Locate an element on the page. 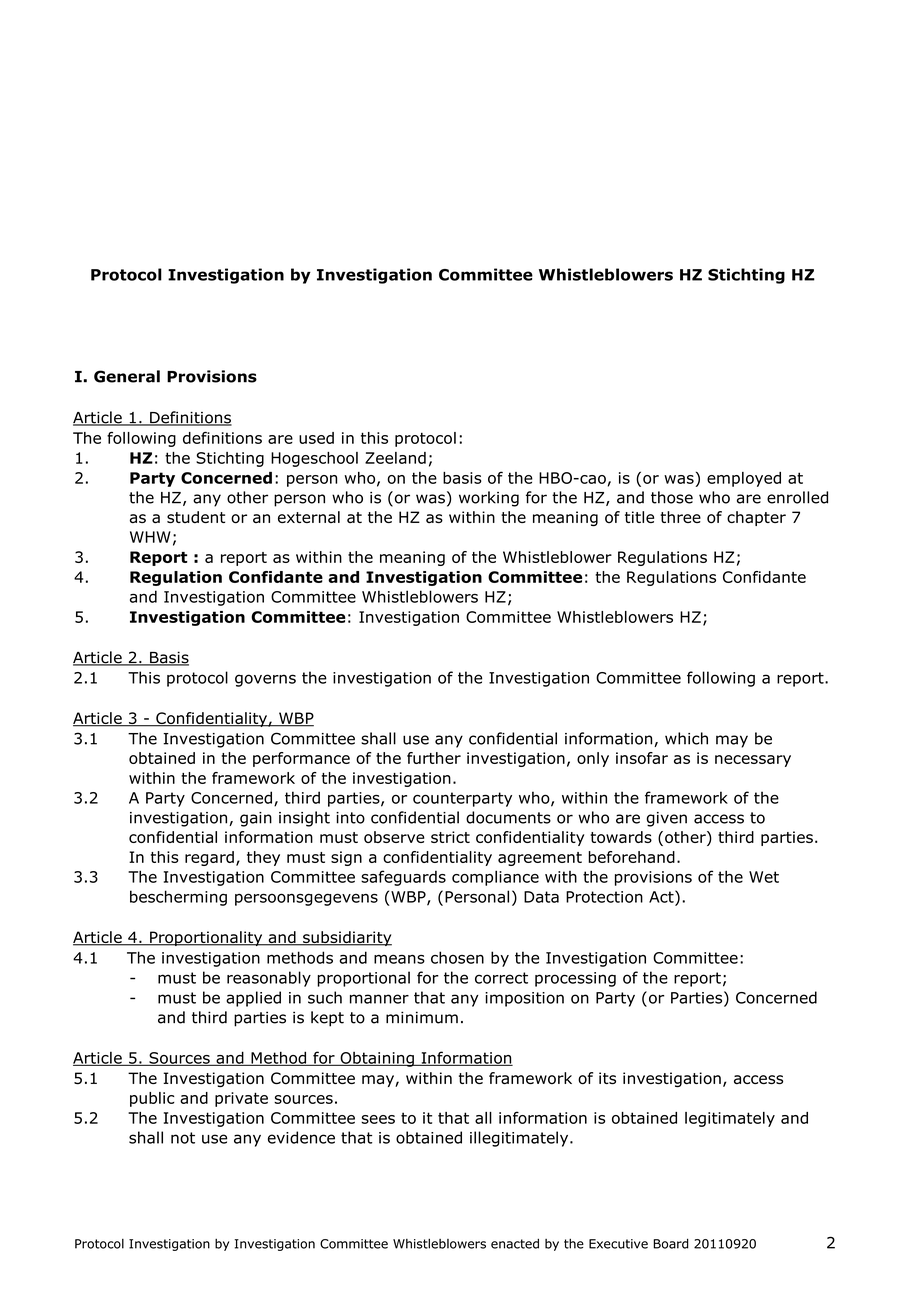 This page has width=924, height=1308. Wet is located at coordinates (764, 877).
